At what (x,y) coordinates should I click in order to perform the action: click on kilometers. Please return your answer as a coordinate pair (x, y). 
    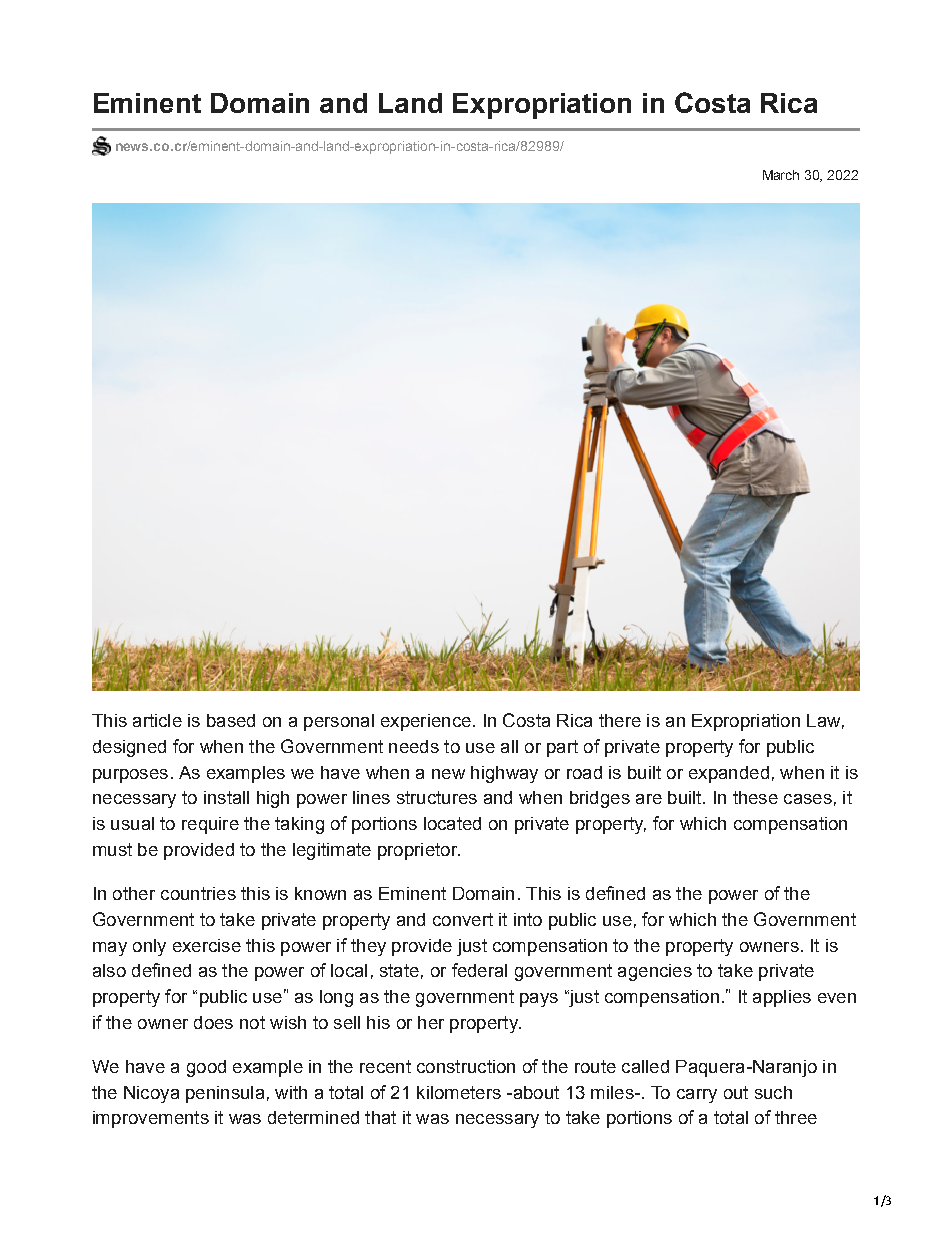
    Looking at the image, I should click on (459, 1092).
